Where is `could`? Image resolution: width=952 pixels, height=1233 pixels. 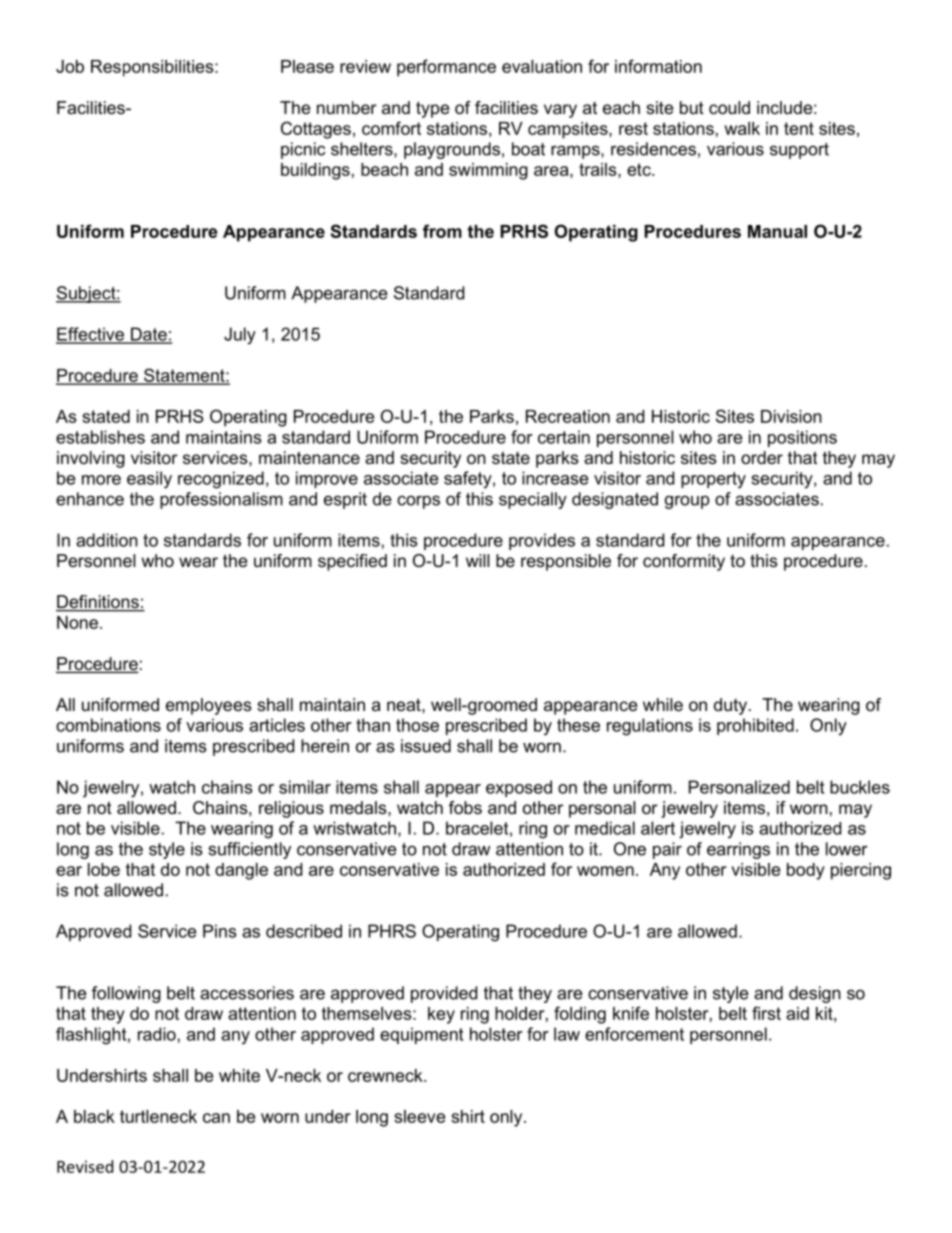 could is located at coordinates (729, 107).
